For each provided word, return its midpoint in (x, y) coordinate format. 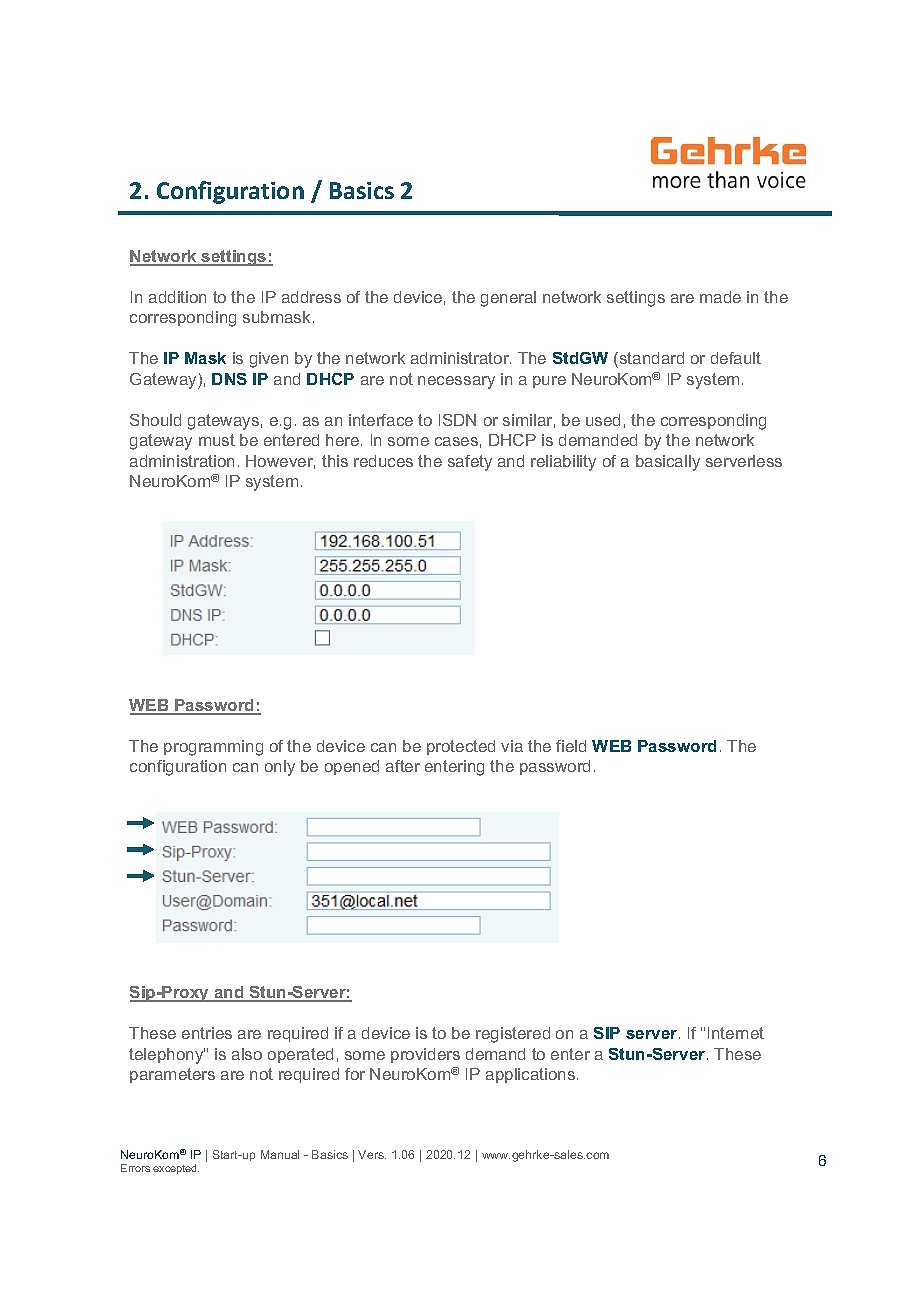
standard (650, 358)
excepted (176, 1169)
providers (425, 1055)
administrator (461, 358)
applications (532, 1075)
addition (177, 297)
